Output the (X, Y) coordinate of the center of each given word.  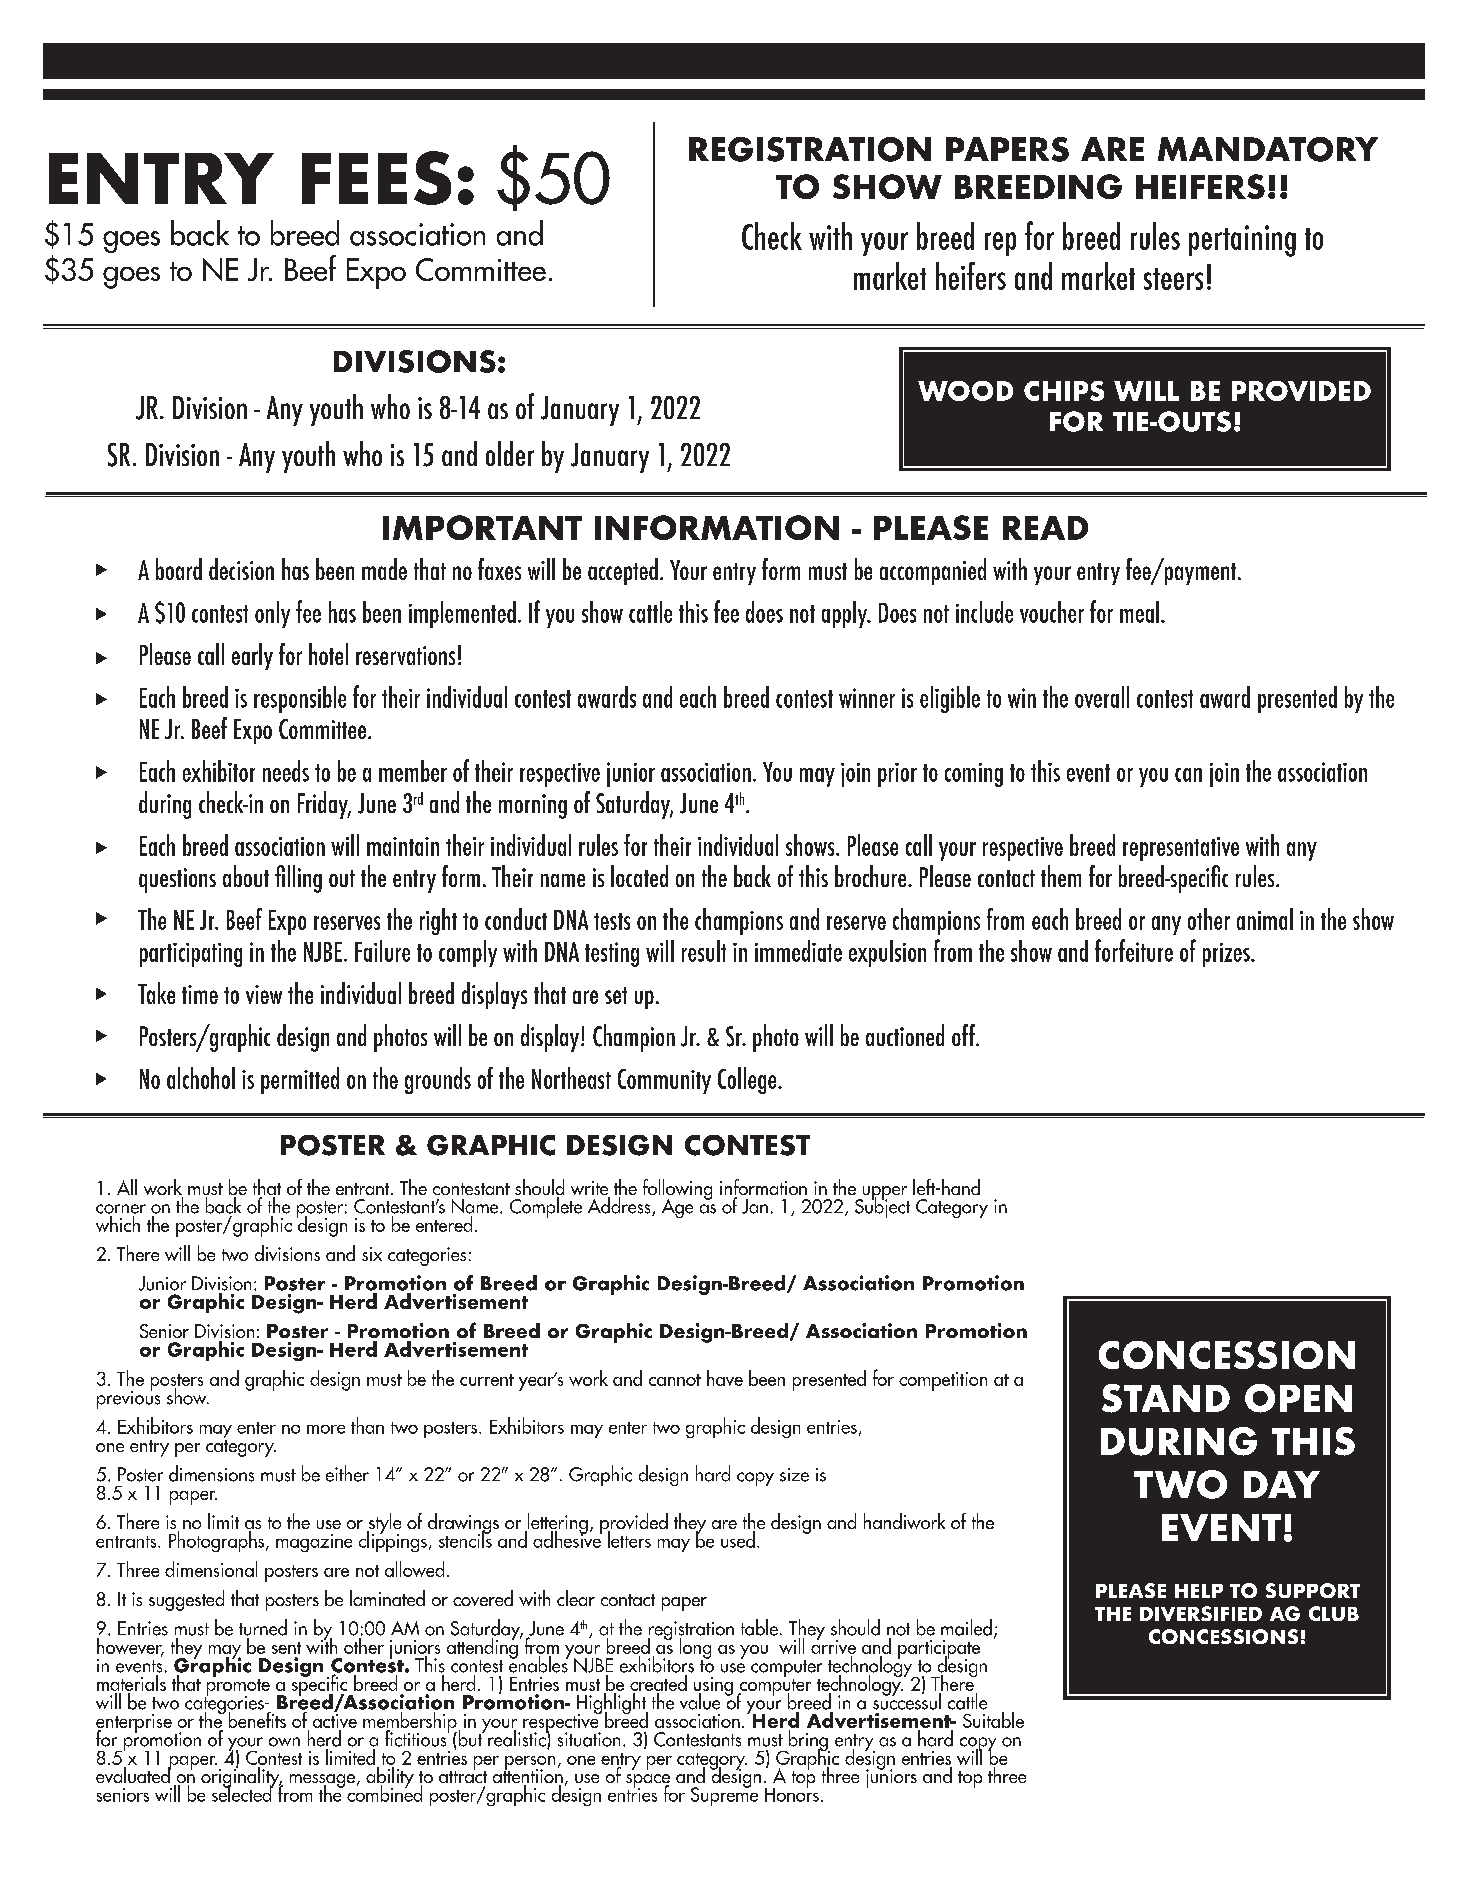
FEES (376, 178)
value (700, 1701)
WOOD (965, 391)
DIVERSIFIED (1201, 1613)
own (284, 1742)
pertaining (1242, 241)
